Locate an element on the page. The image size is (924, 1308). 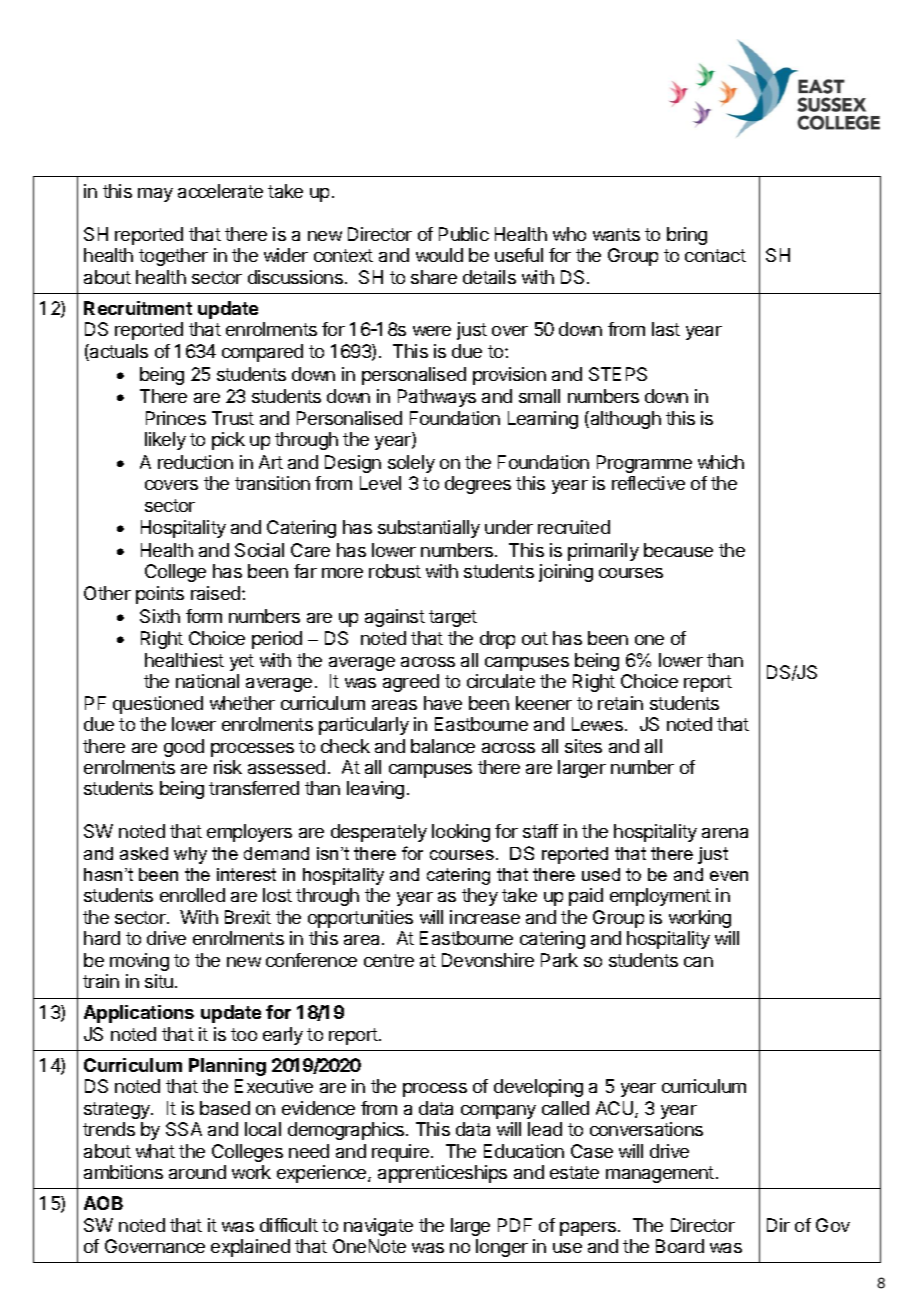
would is located at coordinates (439, 255).
